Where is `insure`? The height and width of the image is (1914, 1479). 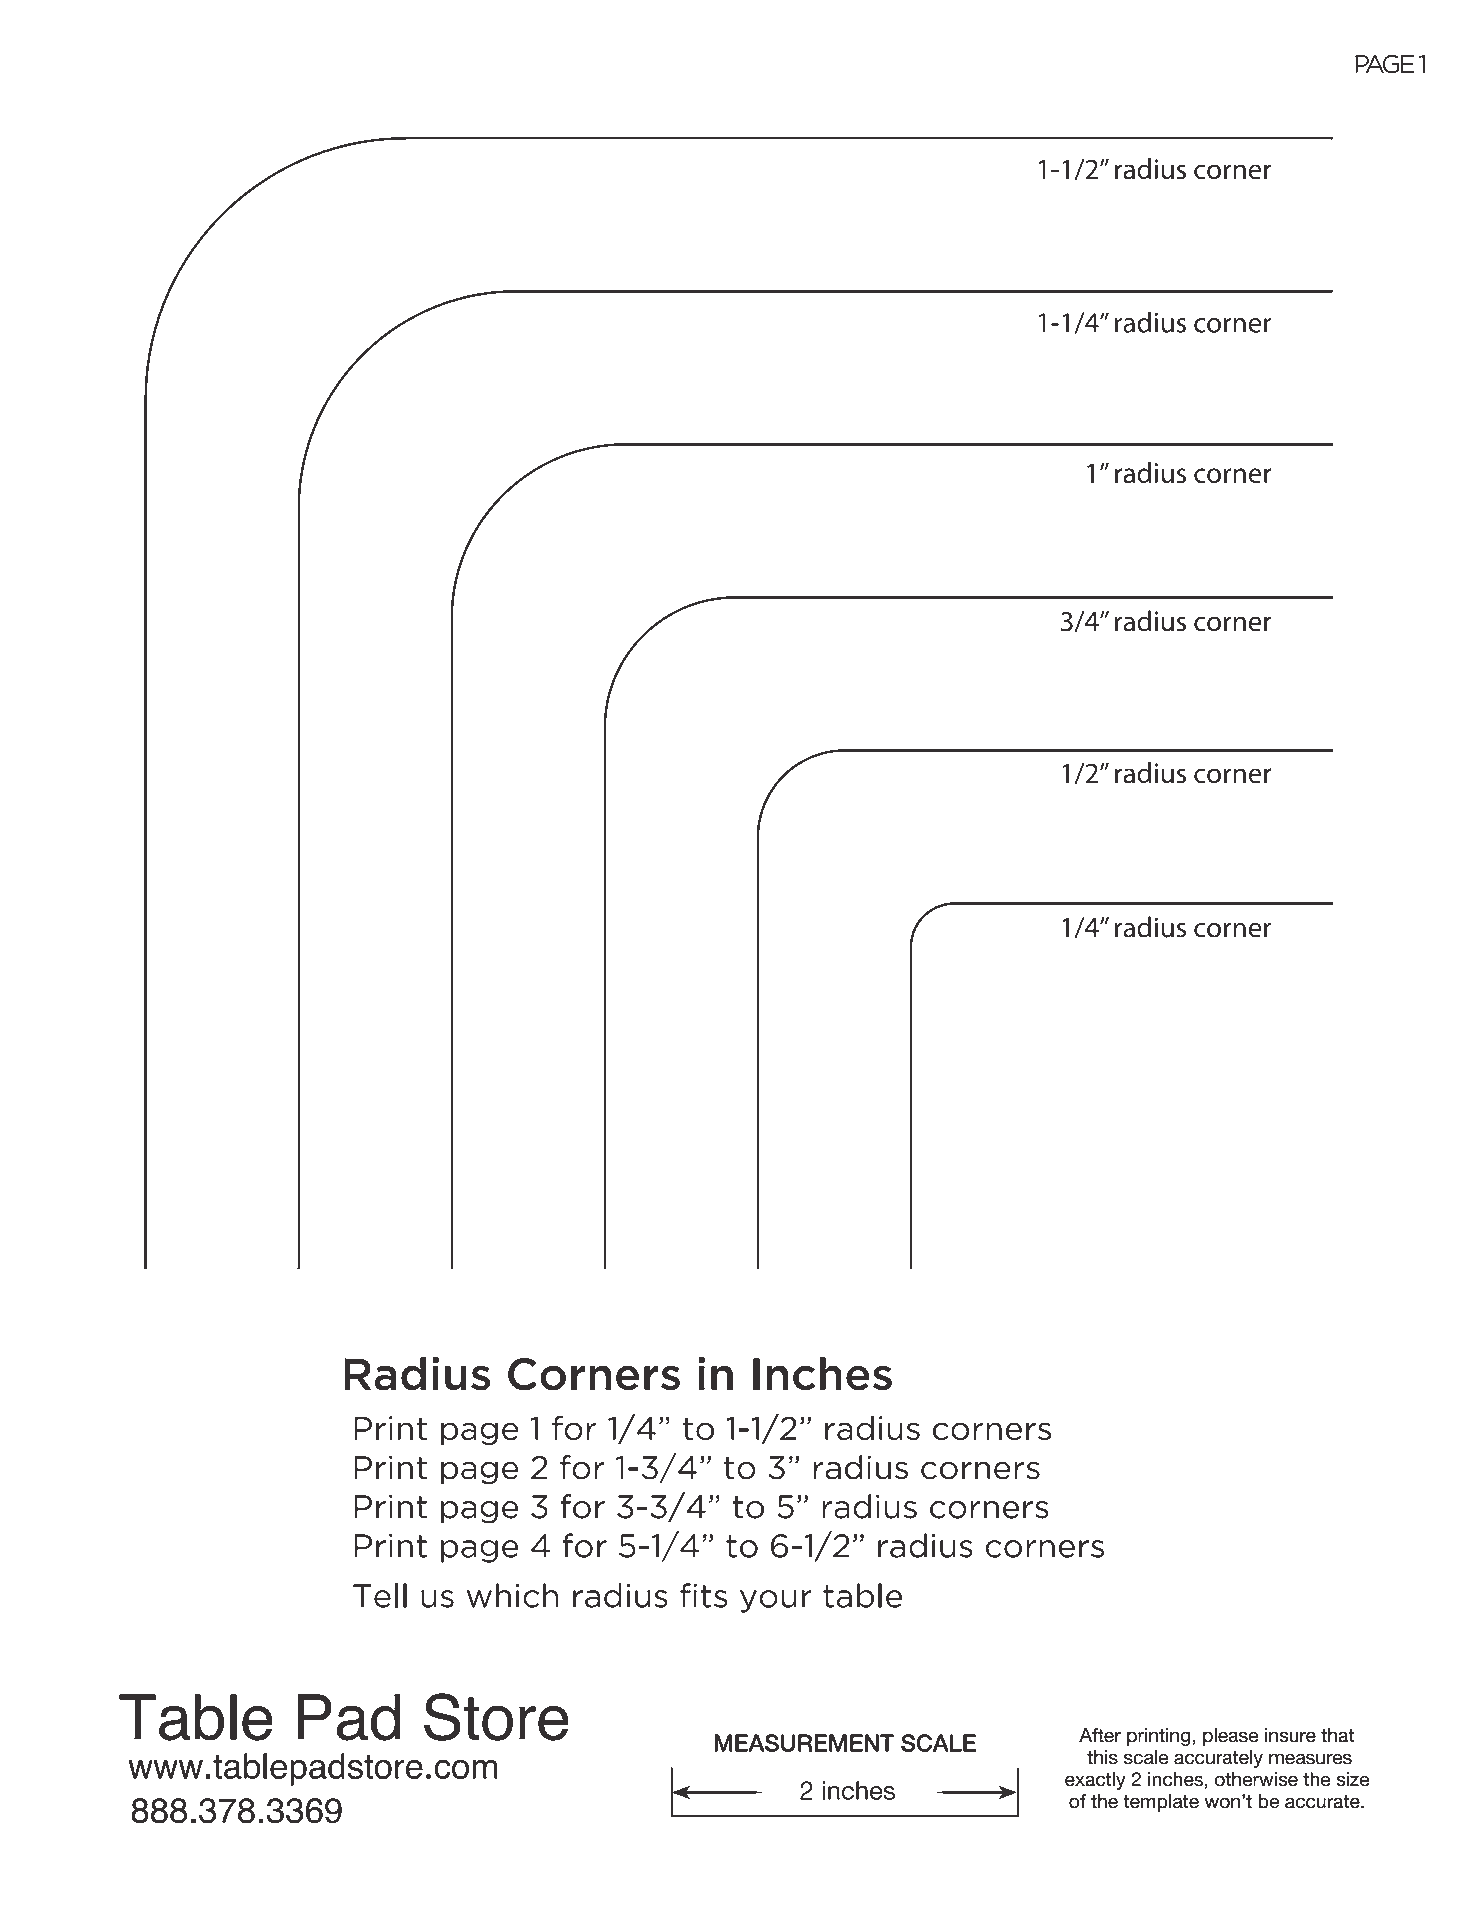
insure is located at coordinates (1290, 1735).
